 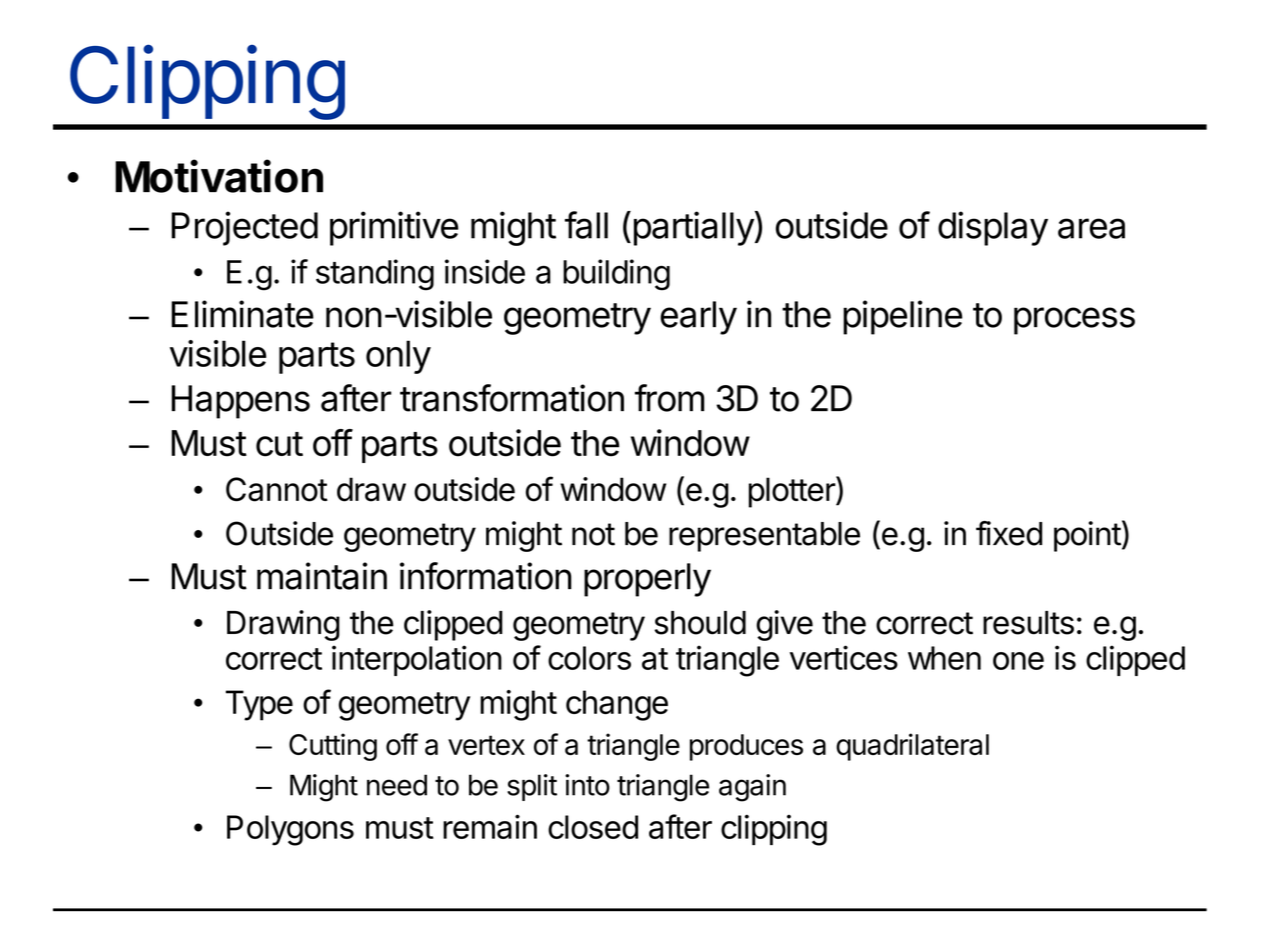 What do you see at coordinates (993, 228) in the screenshot?
I see `display` at bounding box center [993, 228].
